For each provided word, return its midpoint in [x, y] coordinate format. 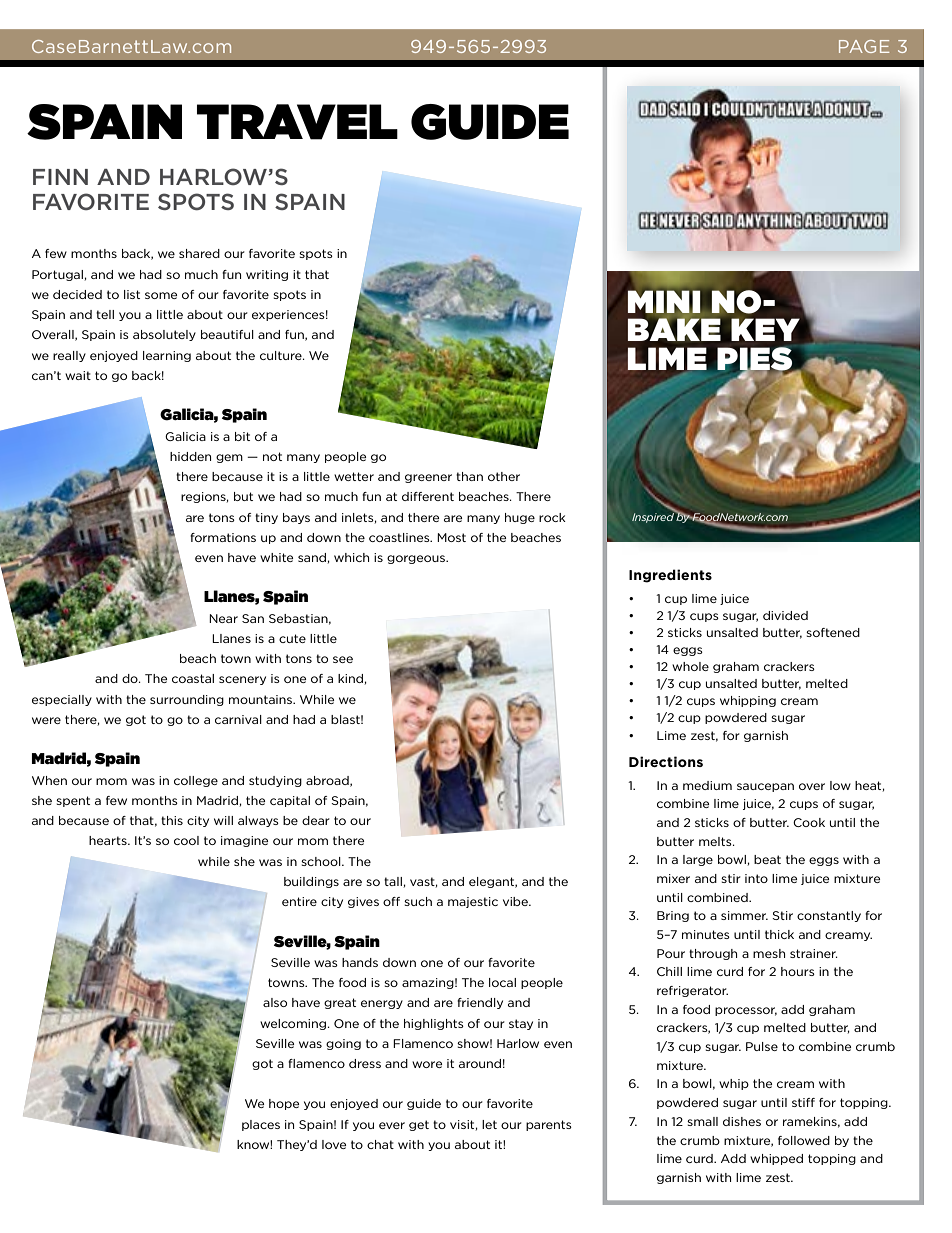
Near [223, 618]
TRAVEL [297, 122]
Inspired [654, 517]
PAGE [864, 46]
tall [393, 881]
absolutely [164, 335]
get [419, 1125]
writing [267, 275]
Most [451, 537]
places [261, 1125]
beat [767, 859]
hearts [109, 840]
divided [785, 615]
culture [282, 355]
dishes [742, 1121]
